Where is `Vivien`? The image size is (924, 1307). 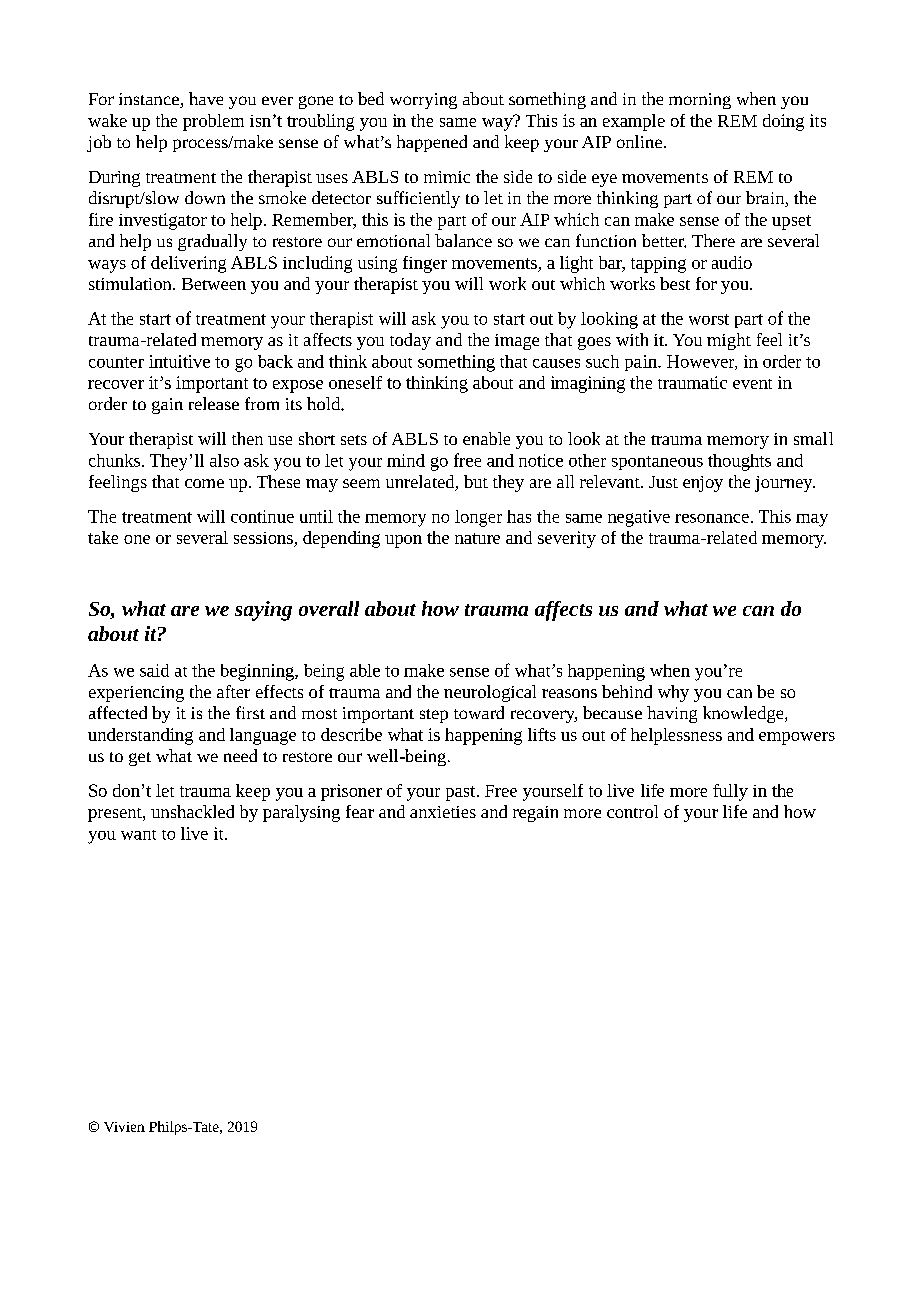 Vivien is located at coordinates (124, 1127).
